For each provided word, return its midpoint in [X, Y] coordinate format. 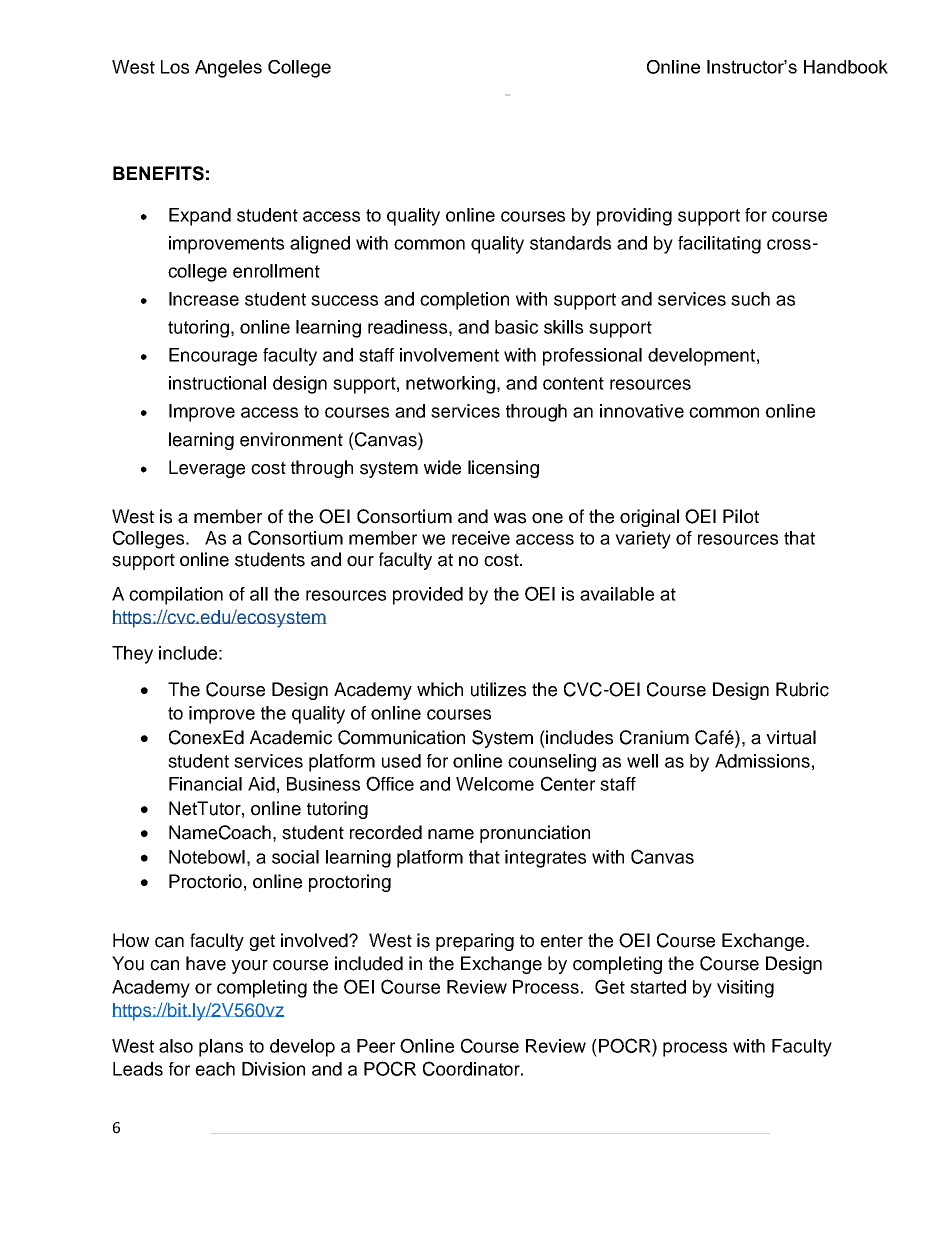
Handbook [846, 67]
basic [516, 327]
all [259, 594]
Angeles [228, 69]
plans [221, 1048]
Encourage [213, 357]
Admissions [762, 761]
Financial [205, 784]
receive [481, 538]
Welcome [495, 784]
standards [570, 243]
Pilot [741, 516]
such [750, 299]
